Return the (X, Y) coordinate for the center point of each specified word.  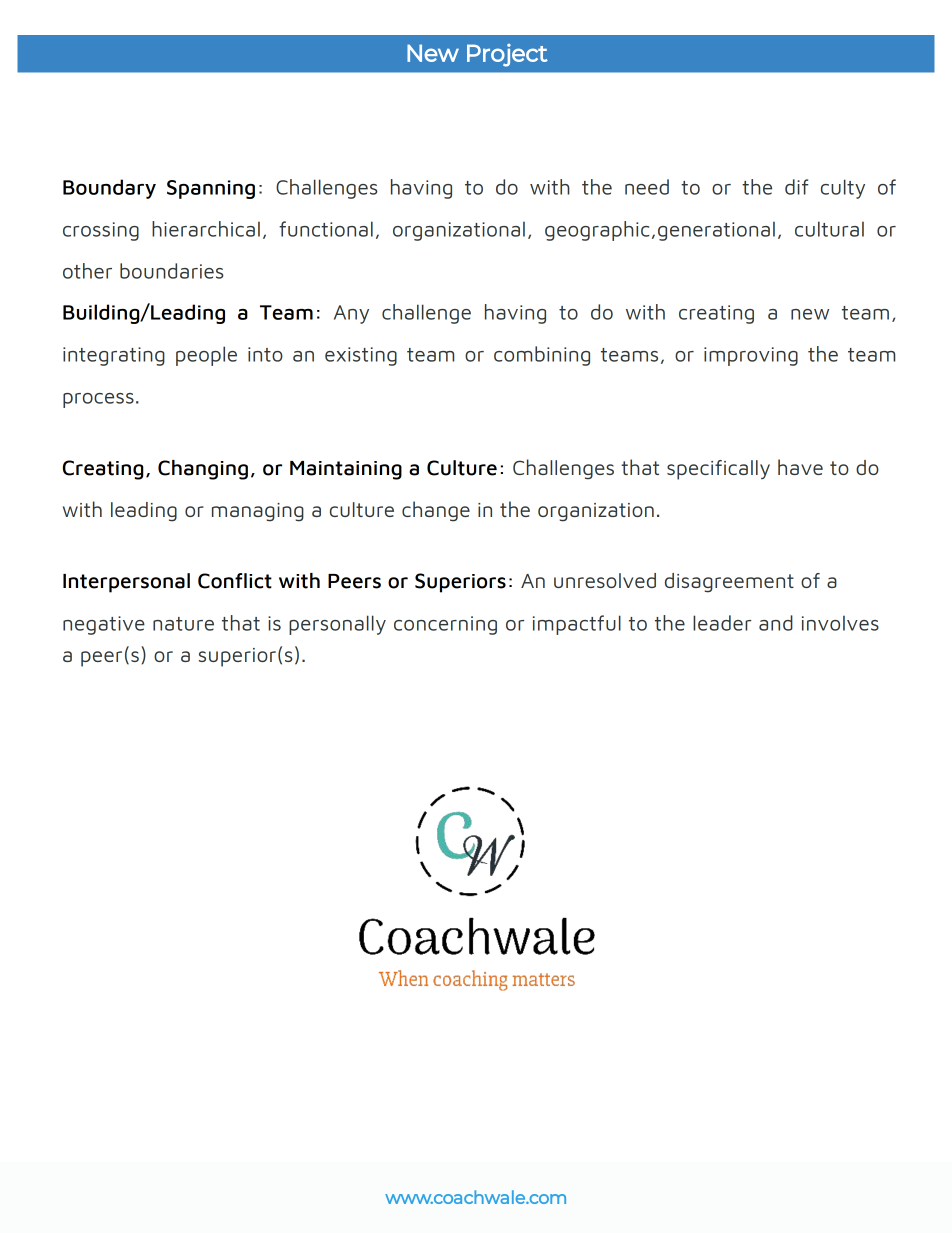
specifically (718, 470)
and (776, 623)
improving (751, 356)
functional (326, 229)
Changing (203, 470)
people (206, 356)
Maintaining (346, 470)
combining (542, 356)
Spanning (211, 189)
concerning (445, 625)
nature (183, 624)
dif (796, 187)
